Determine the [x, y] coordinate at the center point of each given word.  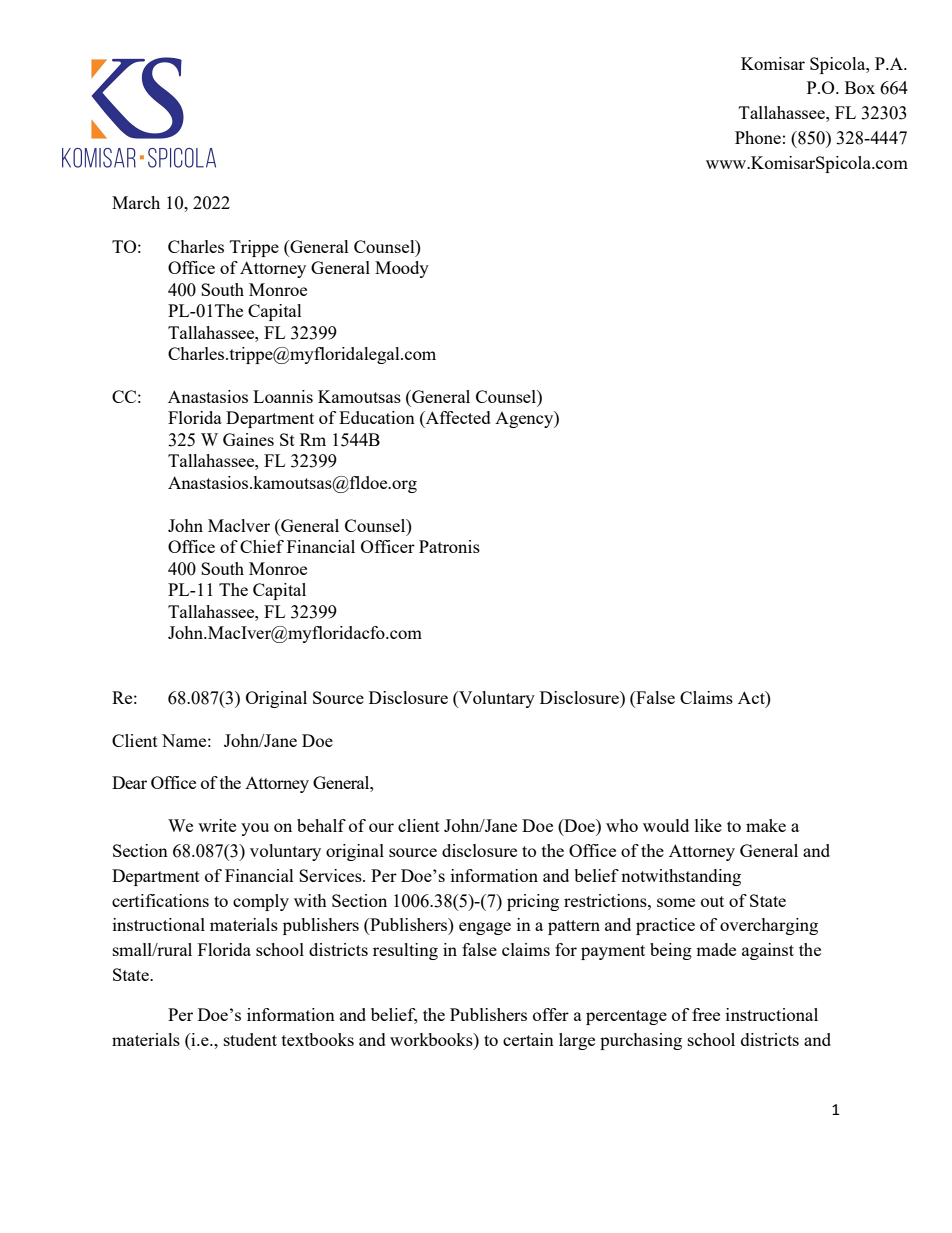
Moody [402, 269]
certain [528, 1039]
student [250, 1039]
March [136, 202]
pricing [533, 902]
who [622, 825]
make [766, 825]
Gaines [248, 439]
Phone [758, 137]
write [217, 825]
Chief [262, 546]
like [708, 825]
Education [377, 417]
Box [860, 87]
